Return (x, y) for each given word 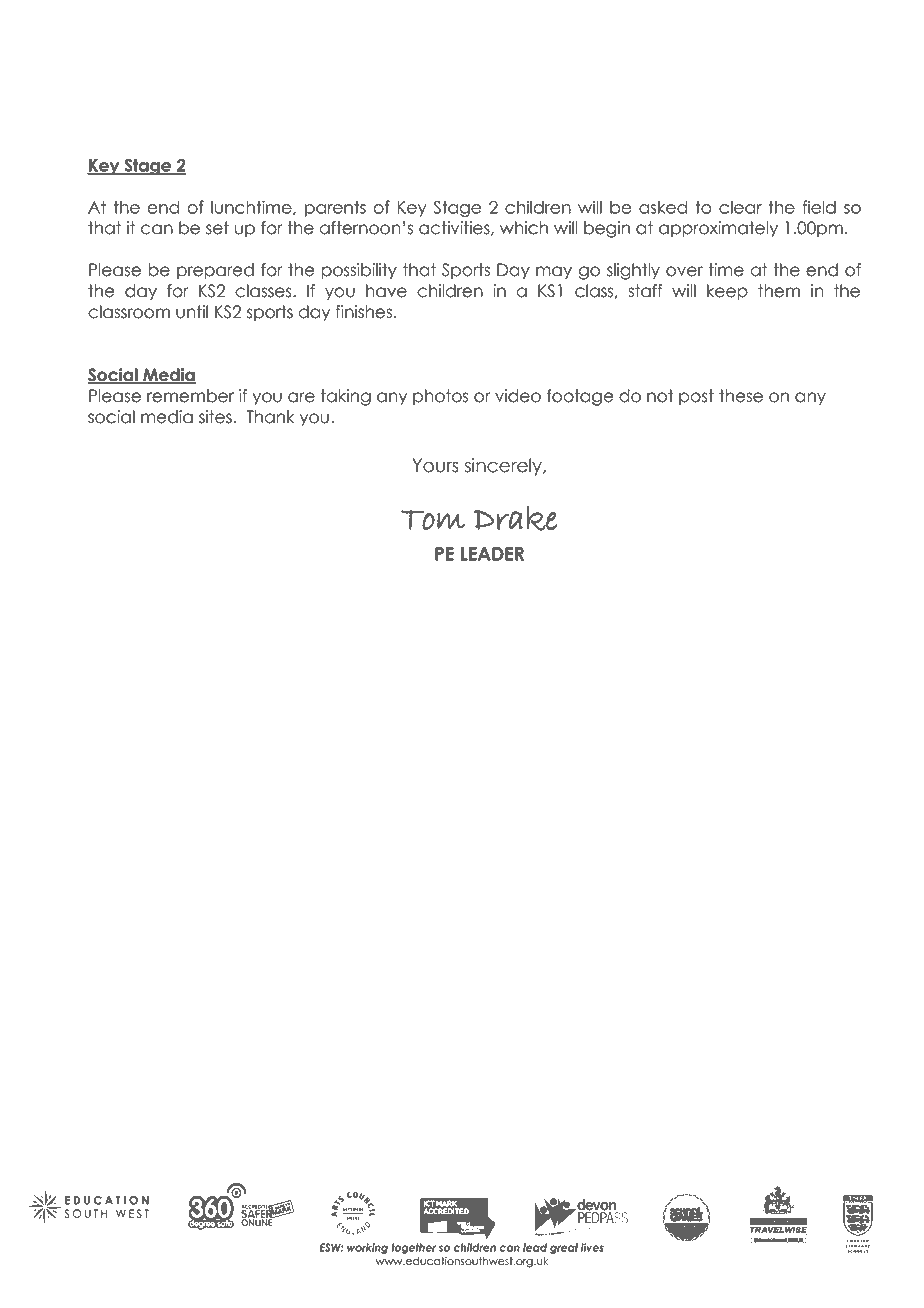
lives (592, 1247)
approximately (718, 229)
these (741, 396)
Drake (515, 518)
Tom (433, 520)
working (367, 1248)
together (413, 1248)
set (217, 228)
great (564, 1248)
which (524, 228)
